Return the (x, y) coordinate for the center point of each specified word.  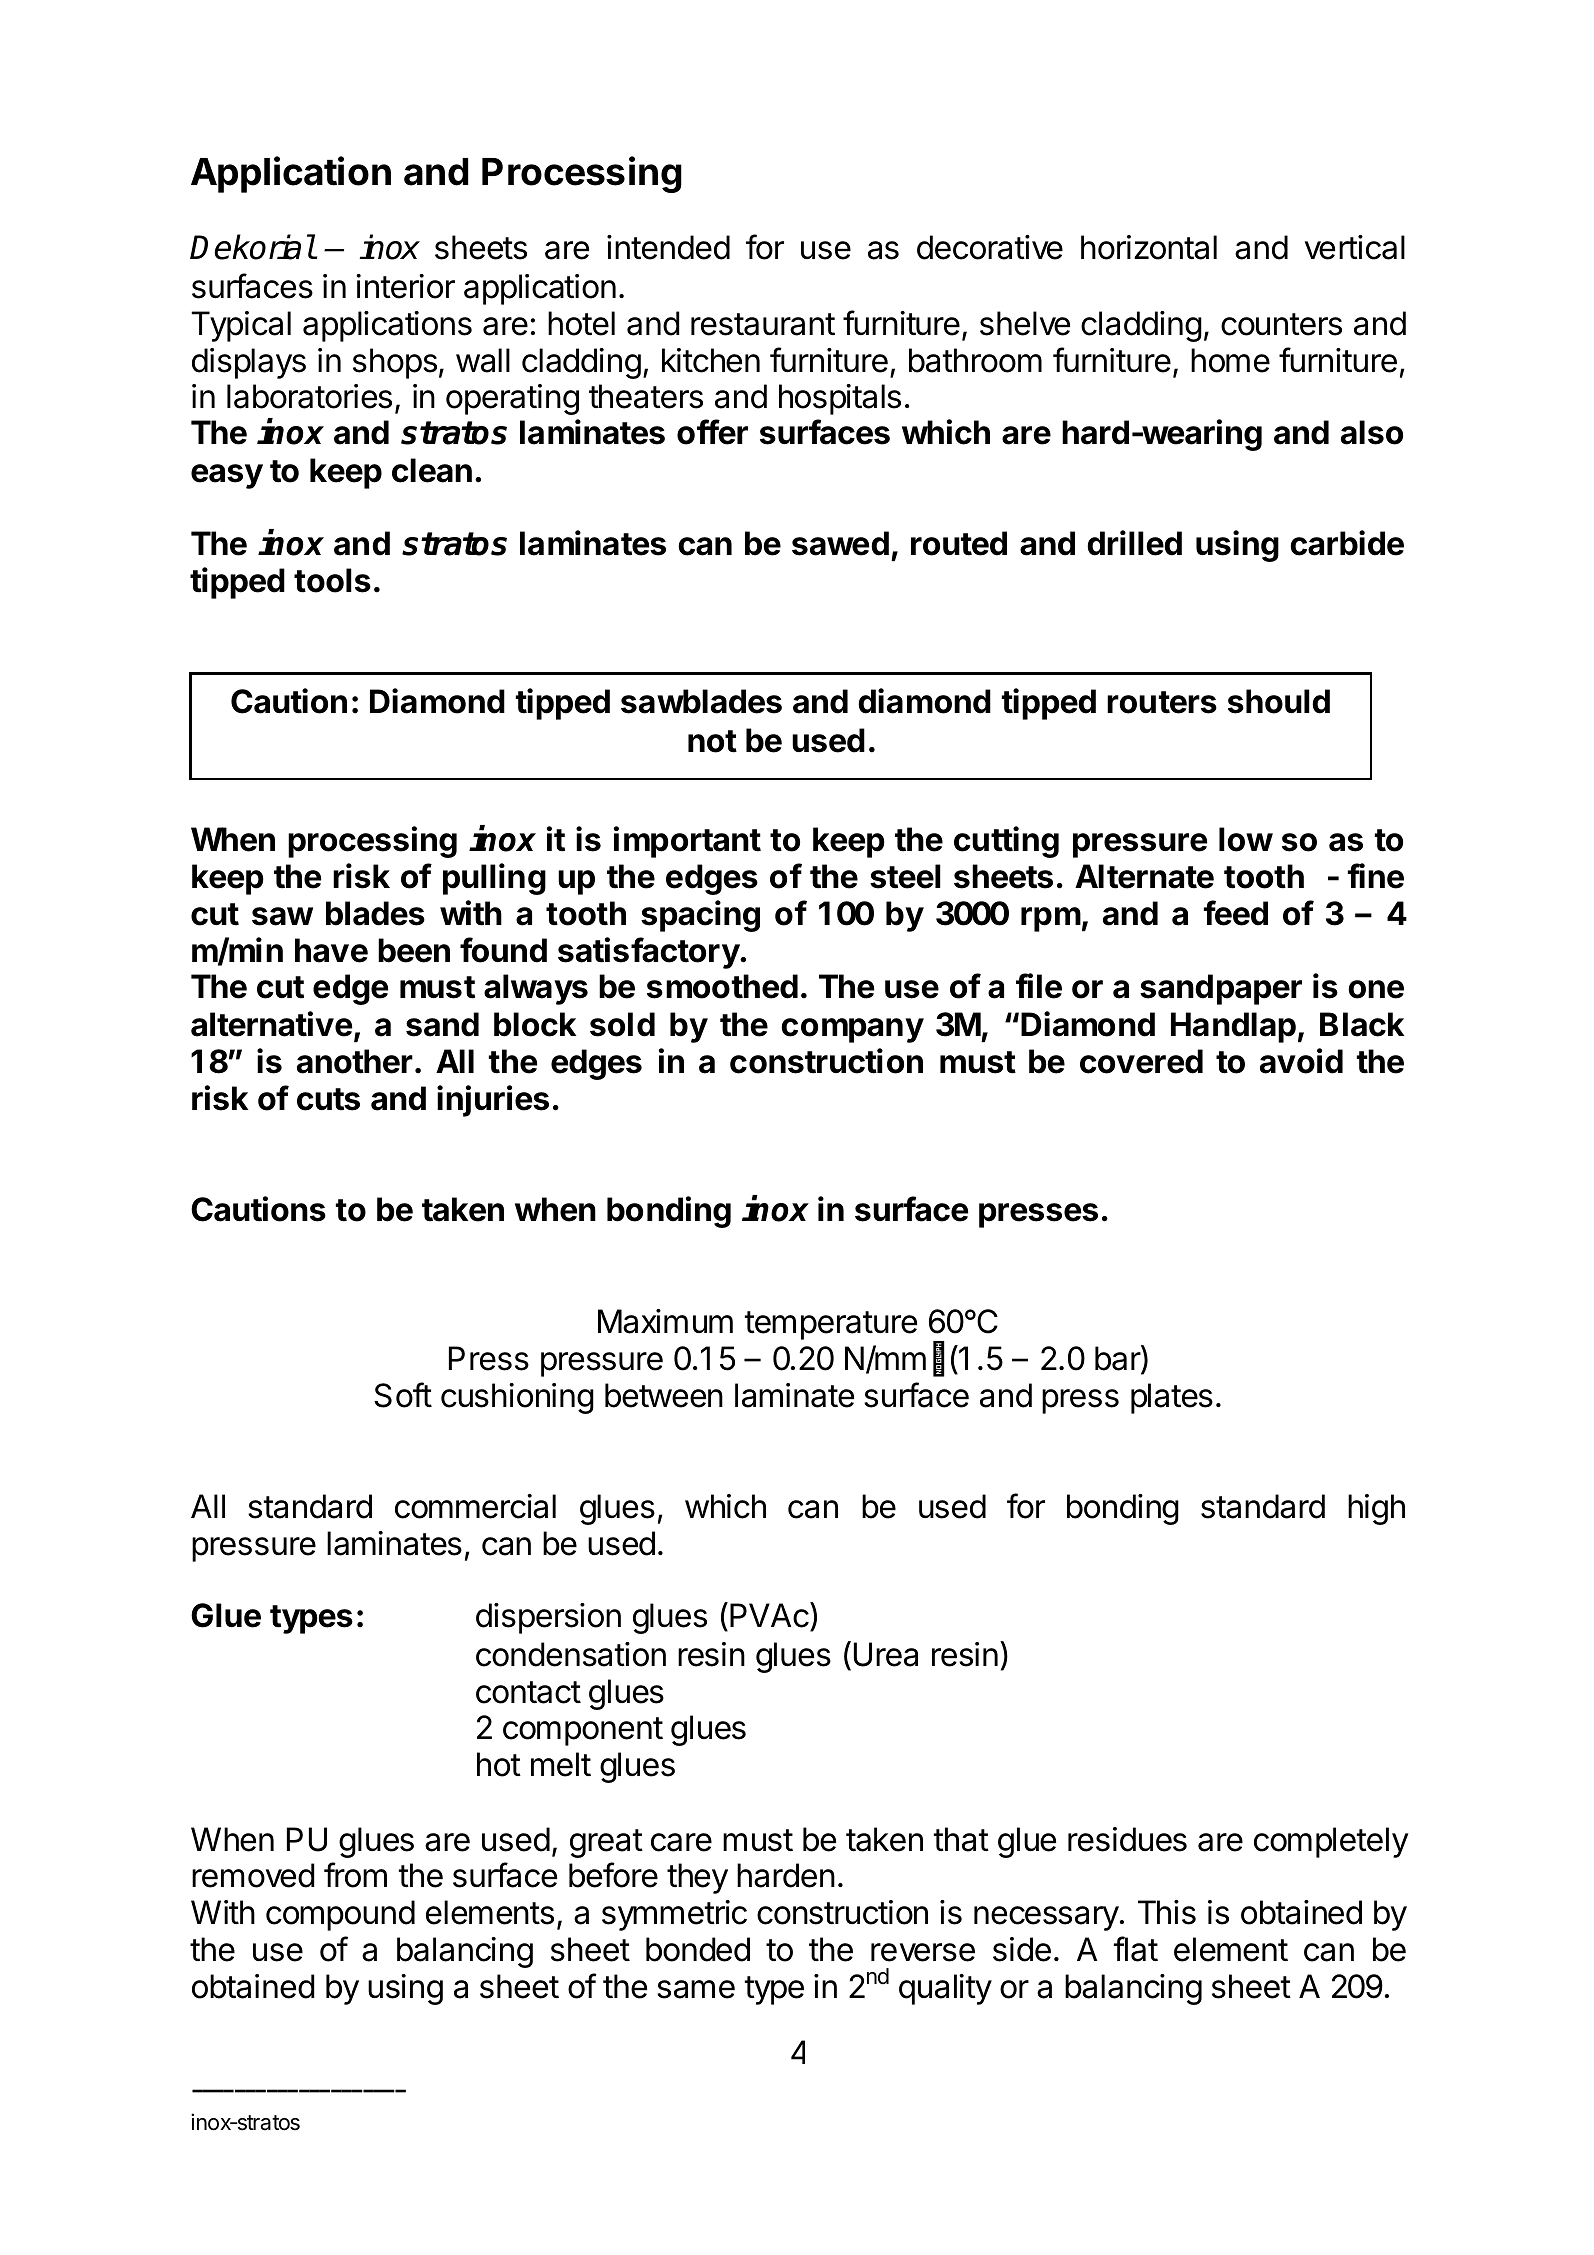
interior (405, 286)
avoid (1301, 1061)
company (852, 1030)
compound (340, 1915)
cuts (328, 1099)
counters (1281, 324)
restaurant (763, 324)
